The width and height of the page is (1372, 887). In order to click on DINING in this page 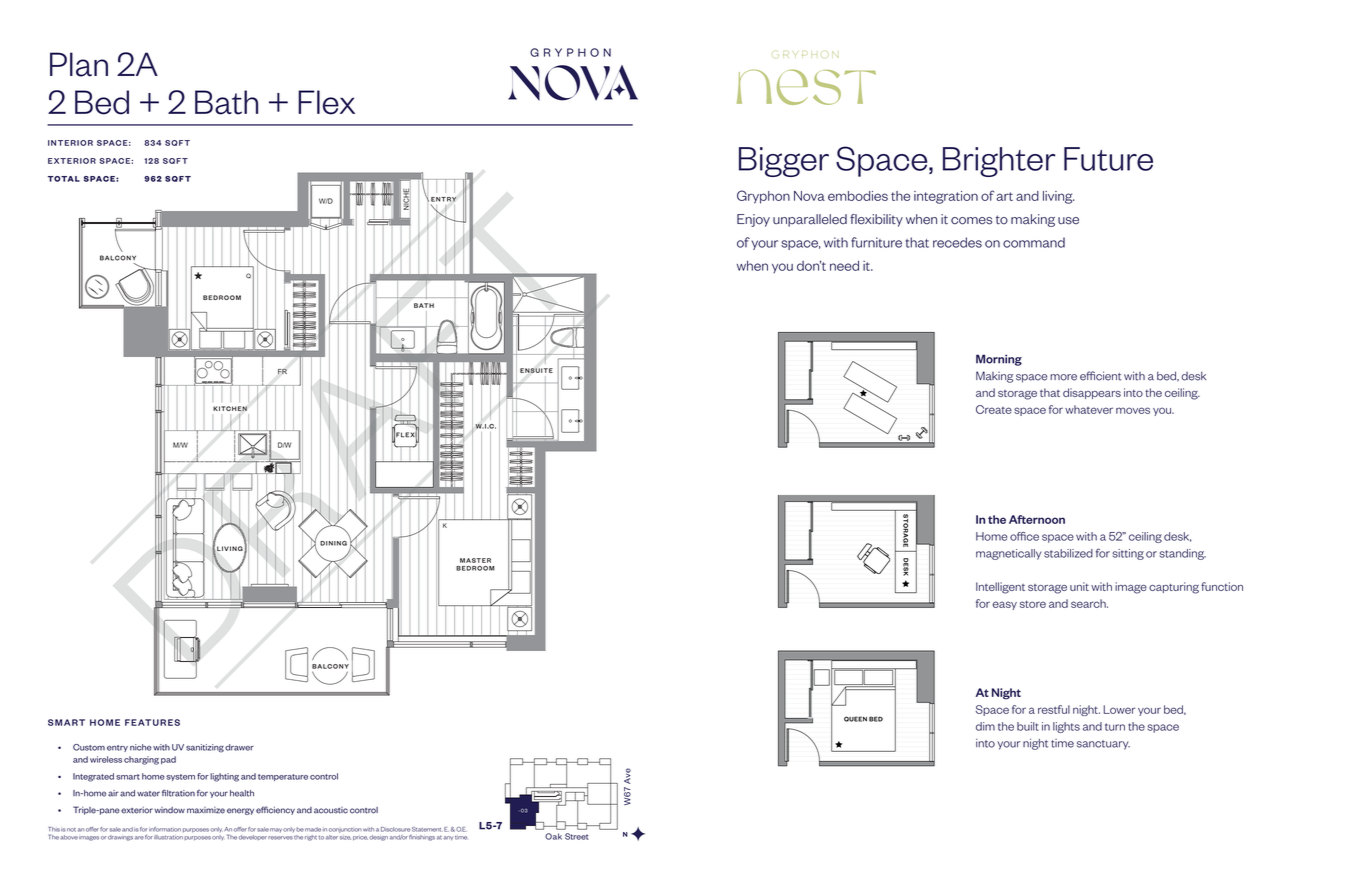, I will do `click(333, 543)`.
